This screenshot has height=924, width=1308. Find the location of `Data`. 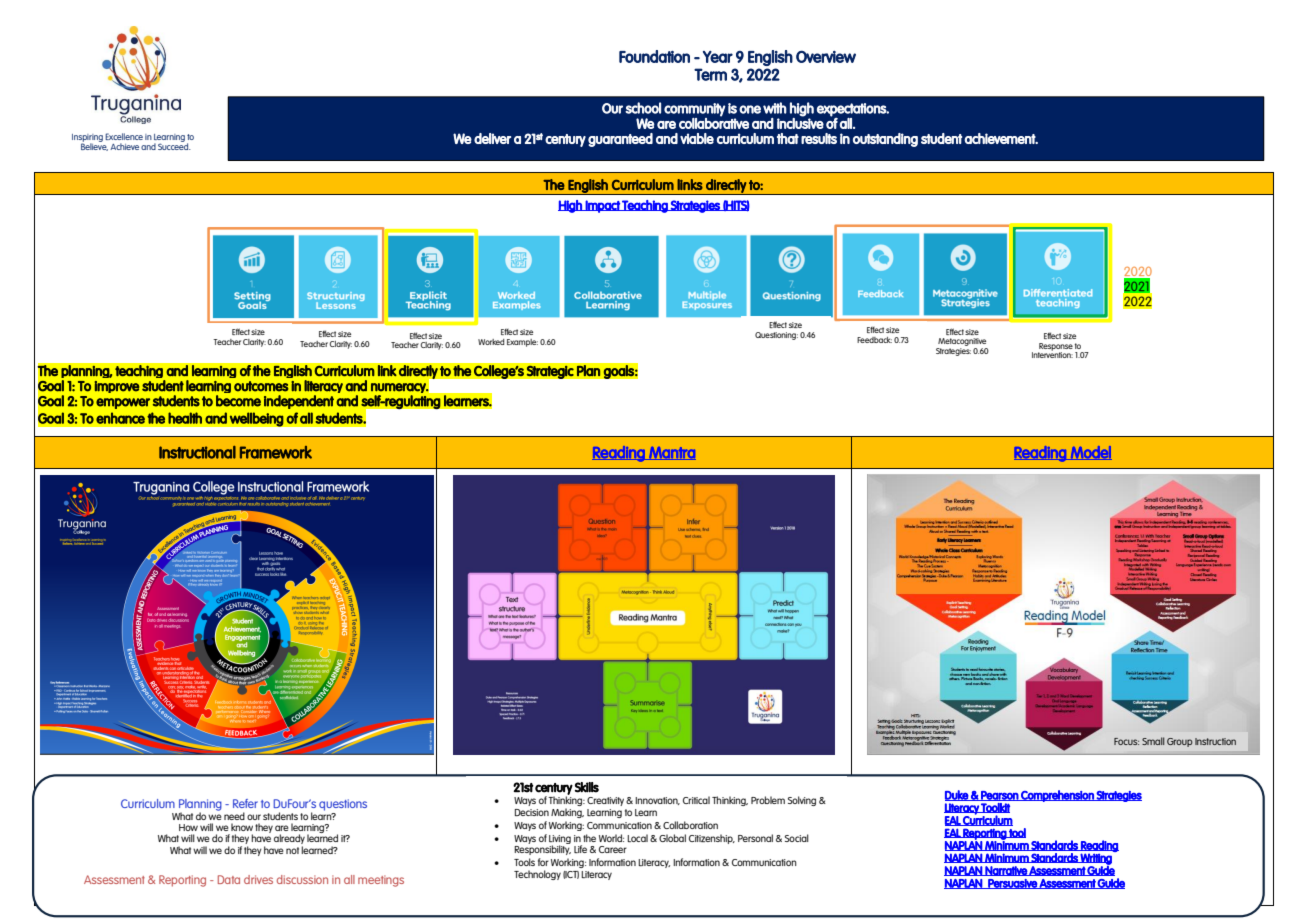

Data is located at coordinates (229, 879).
